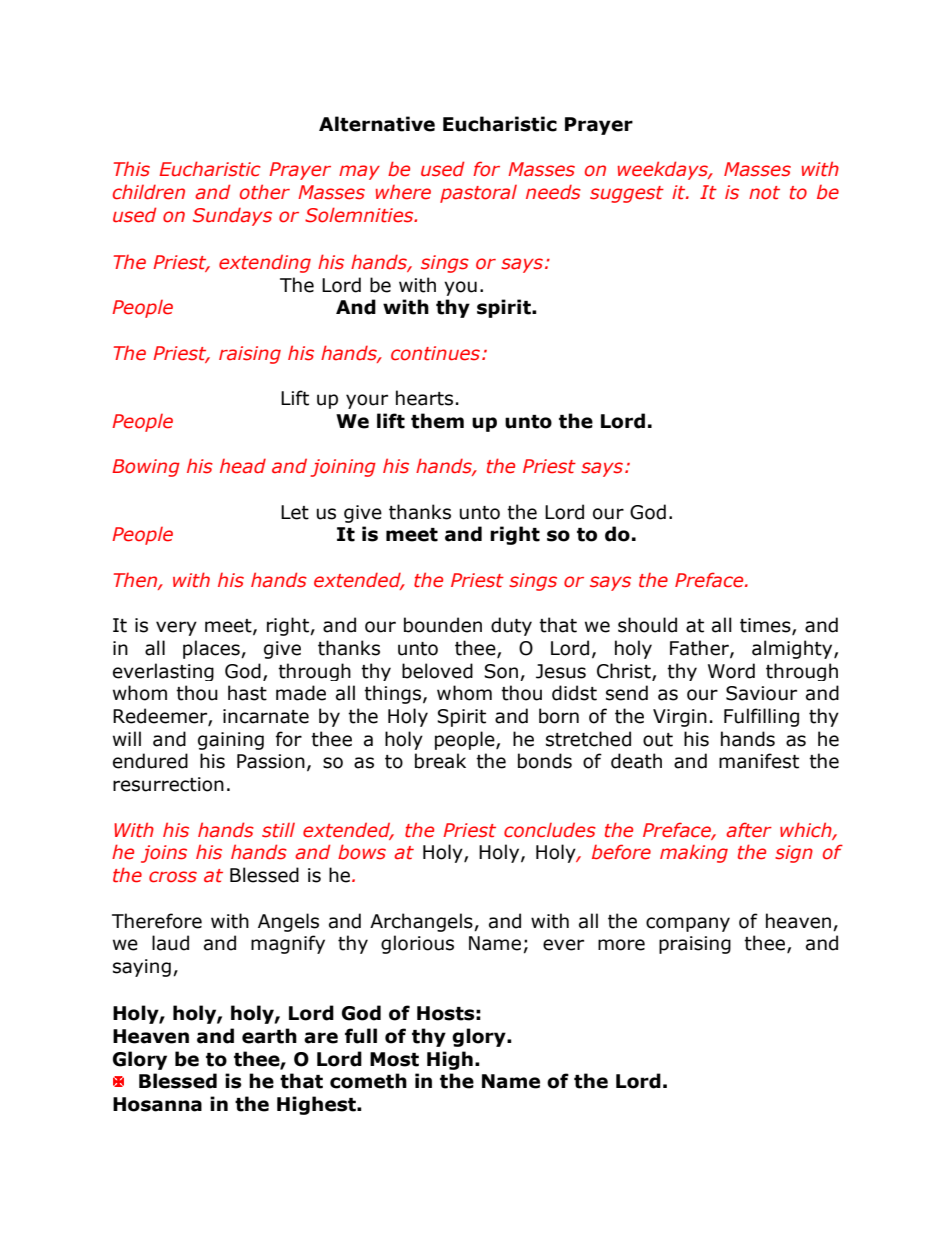 The width and height of the screenshot is (952, 1233). What do you see at coordinates (766, 626) in the screenshot?
I see `times` at bounding box center [766, 626].
